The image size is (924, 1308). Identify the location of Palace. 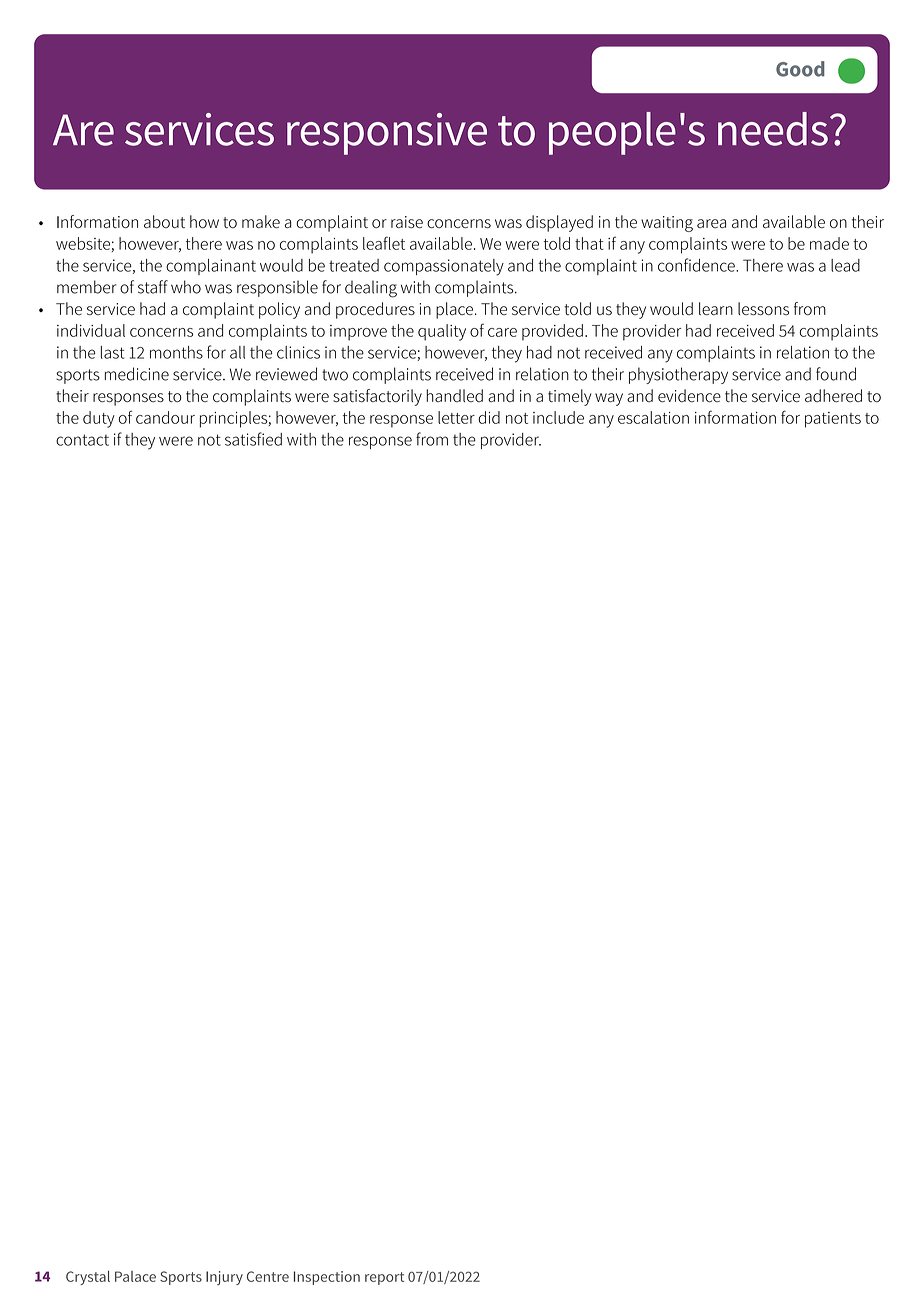
(135, 1276).
